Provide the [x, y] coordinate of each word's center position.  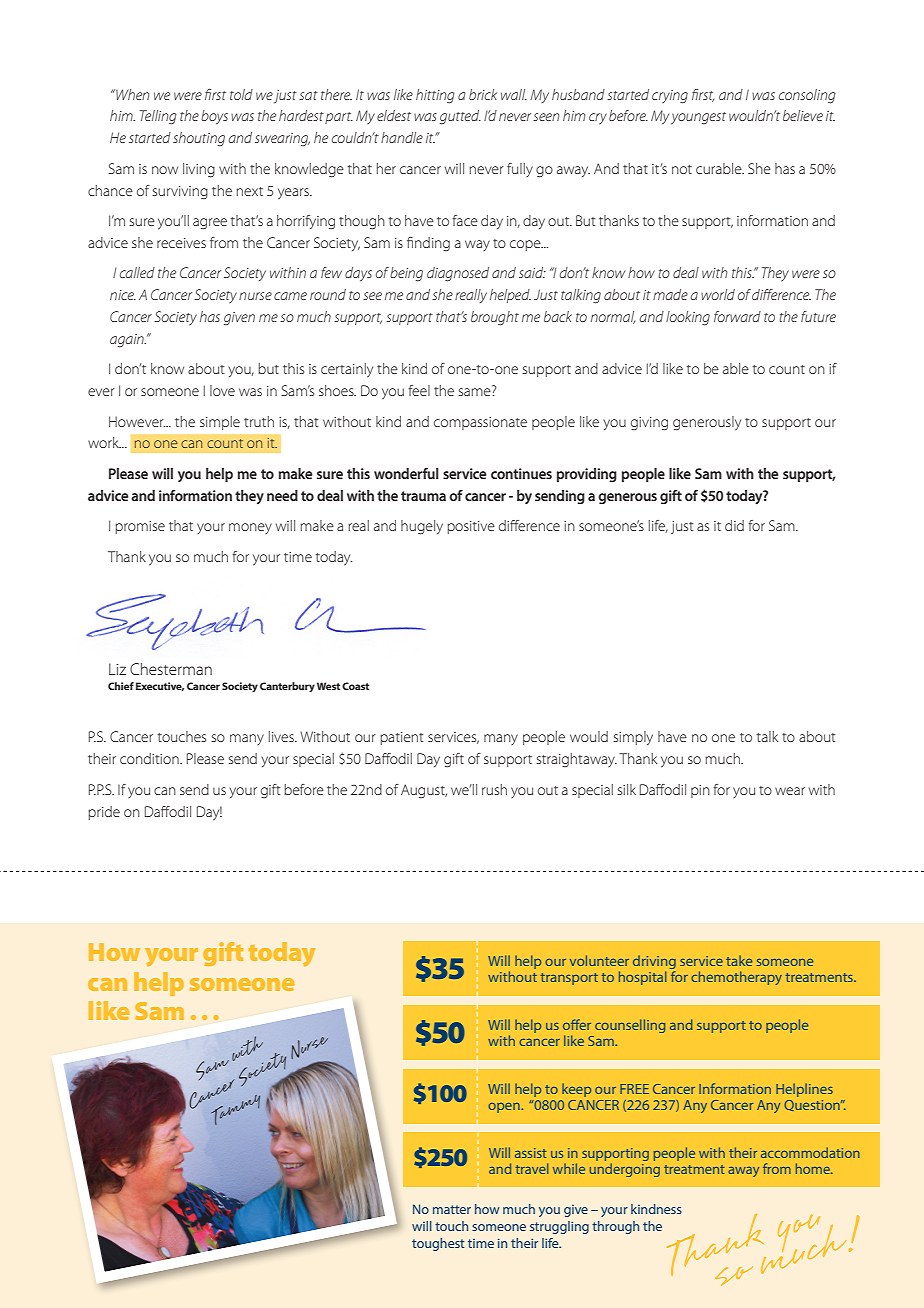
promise [140, 527]
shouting [199, 139]
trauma [423, 496]
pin [700, 791]
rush [494, 789]
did [734, 525]
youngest [698, 118]
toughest [438, 1244]
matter [452, 1209]
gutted [460, 117]
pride [104, 813]
